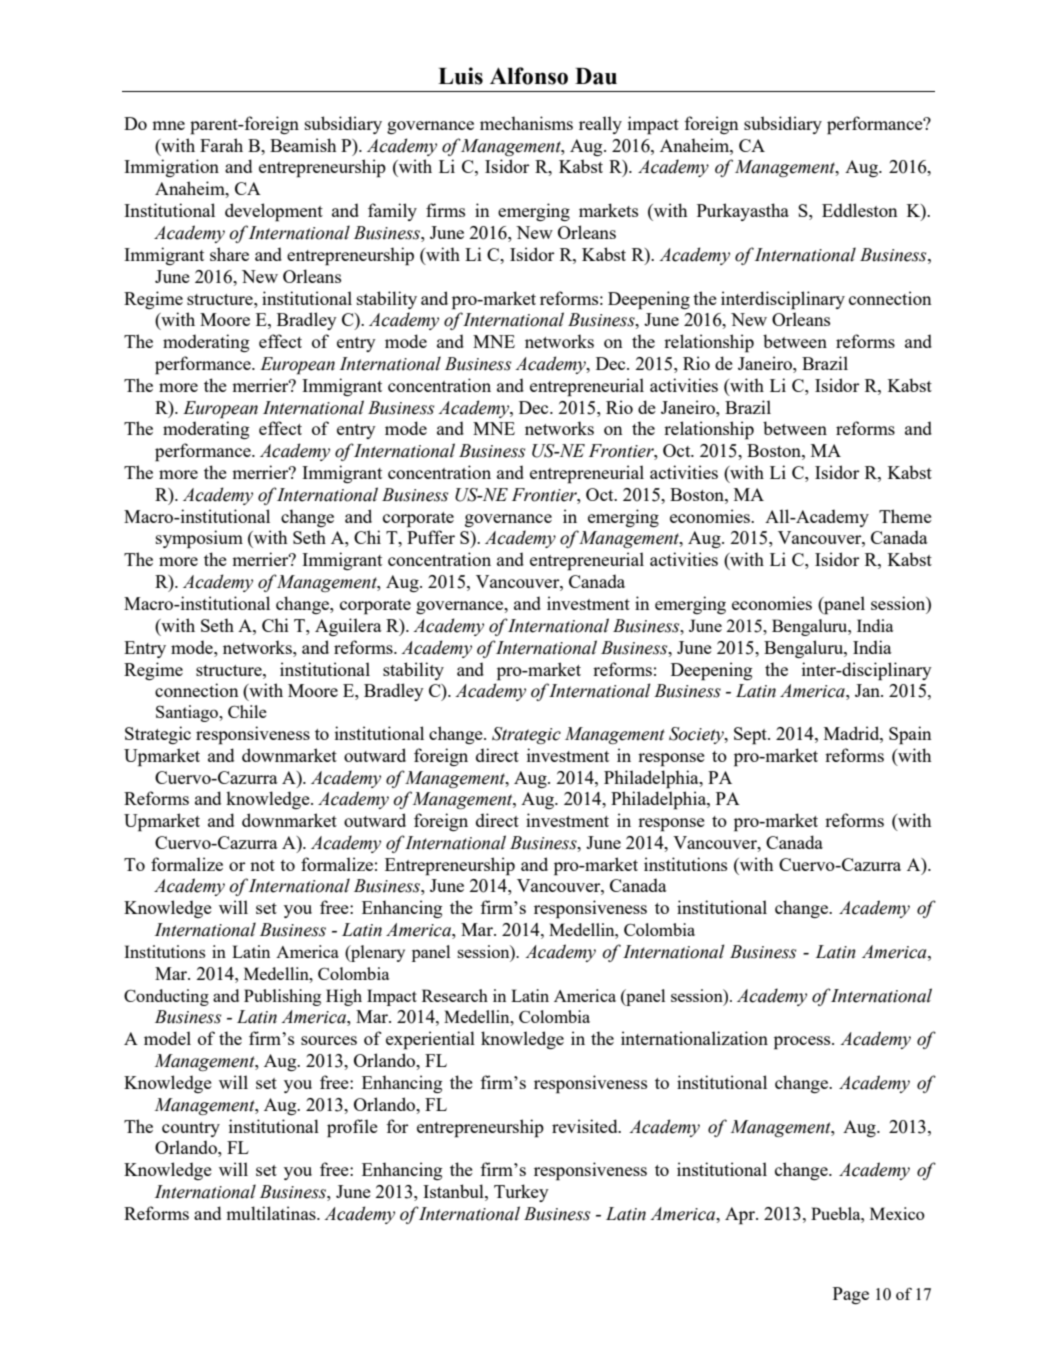 This screenshot has height=1366, width=1056. Describe the element at coordinates (221, 145) in the screenshot. I see `Farah` at that location.
